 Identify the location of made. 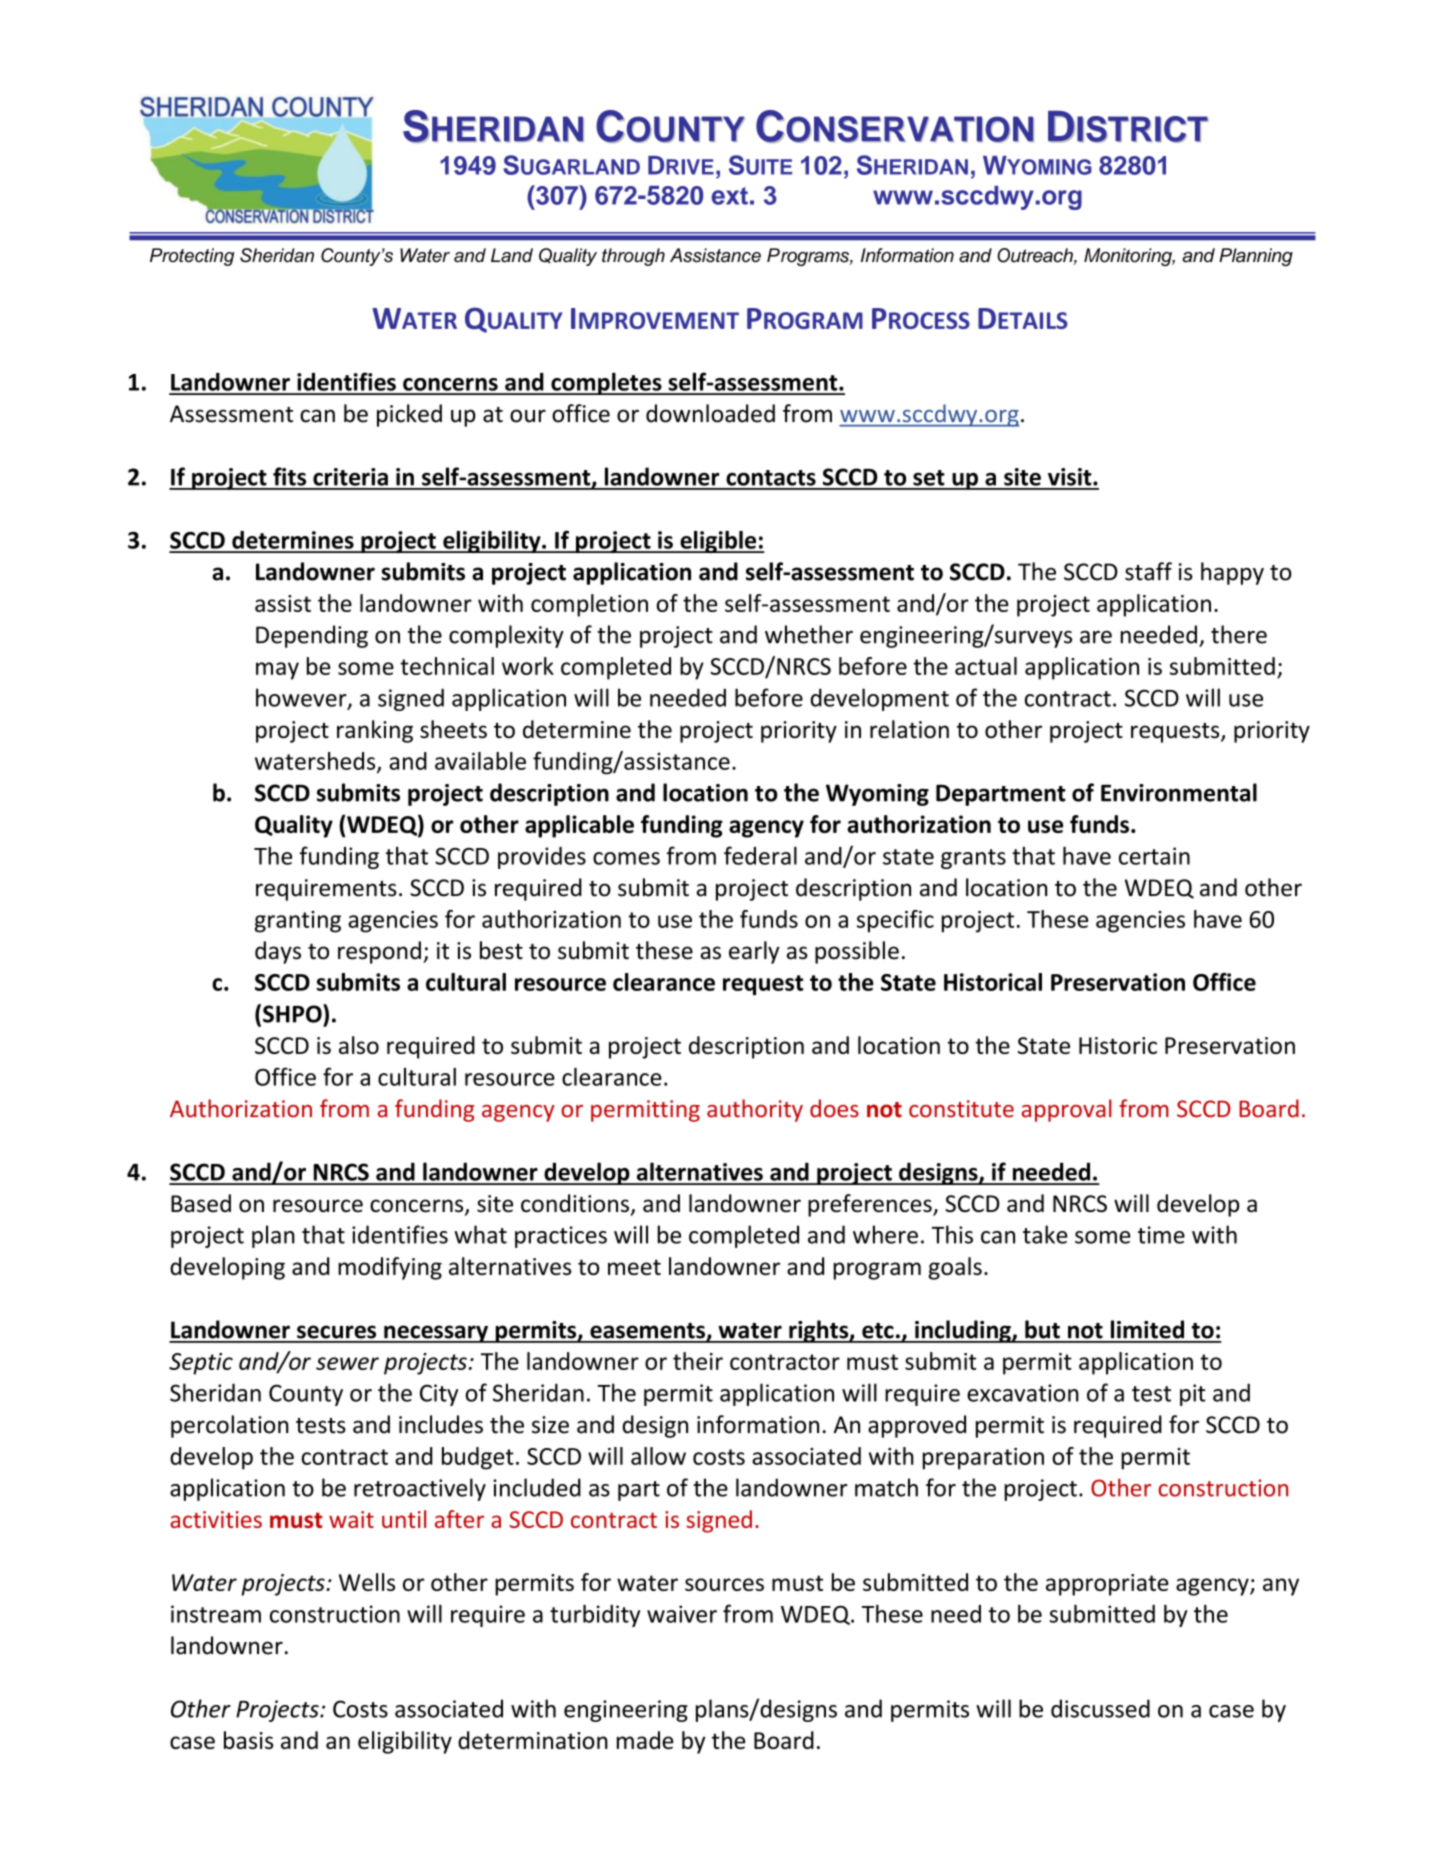
(645, 1740).
